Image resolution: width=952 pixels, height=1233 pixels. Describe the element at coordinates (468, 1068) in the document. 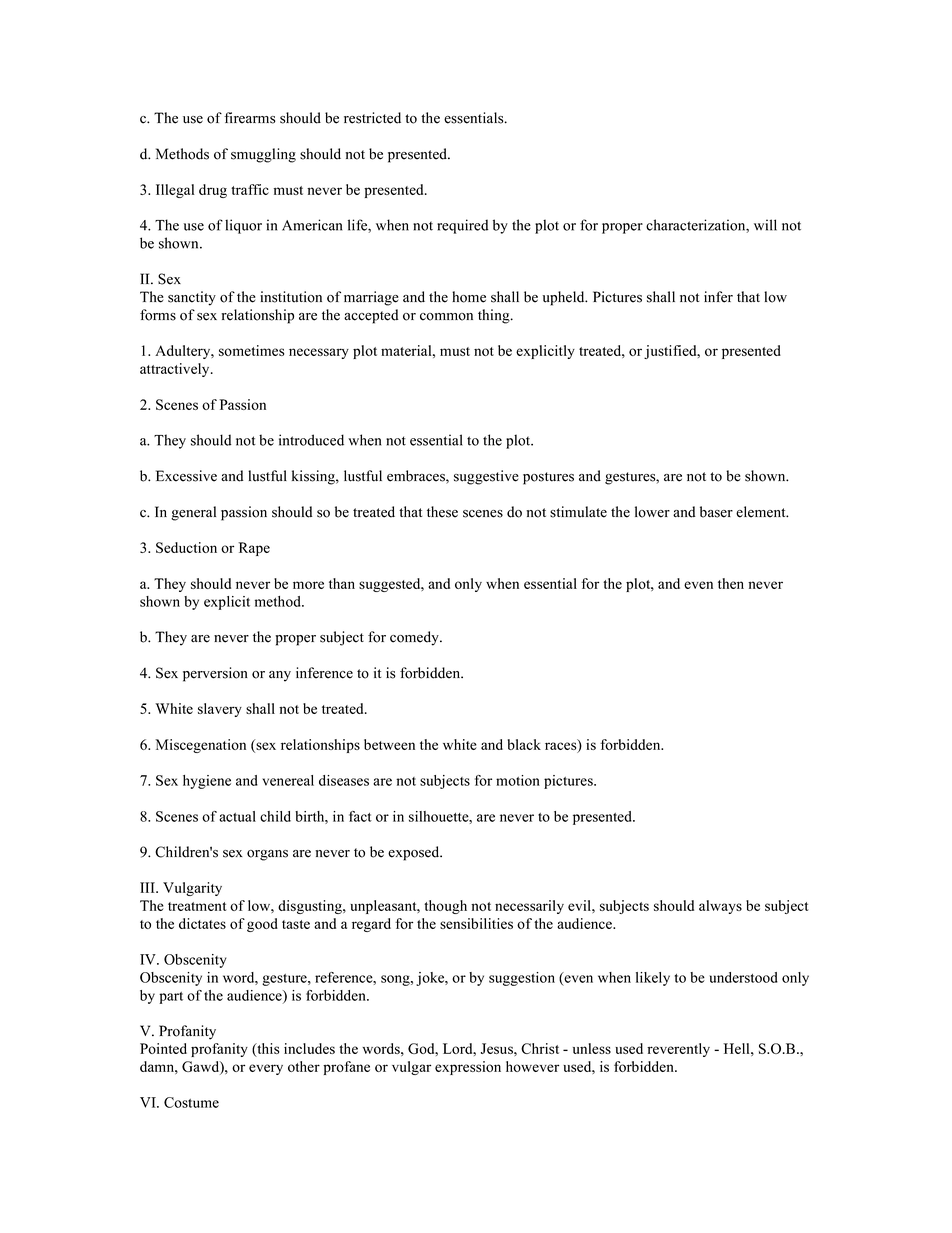

I see `expression` at that location.
